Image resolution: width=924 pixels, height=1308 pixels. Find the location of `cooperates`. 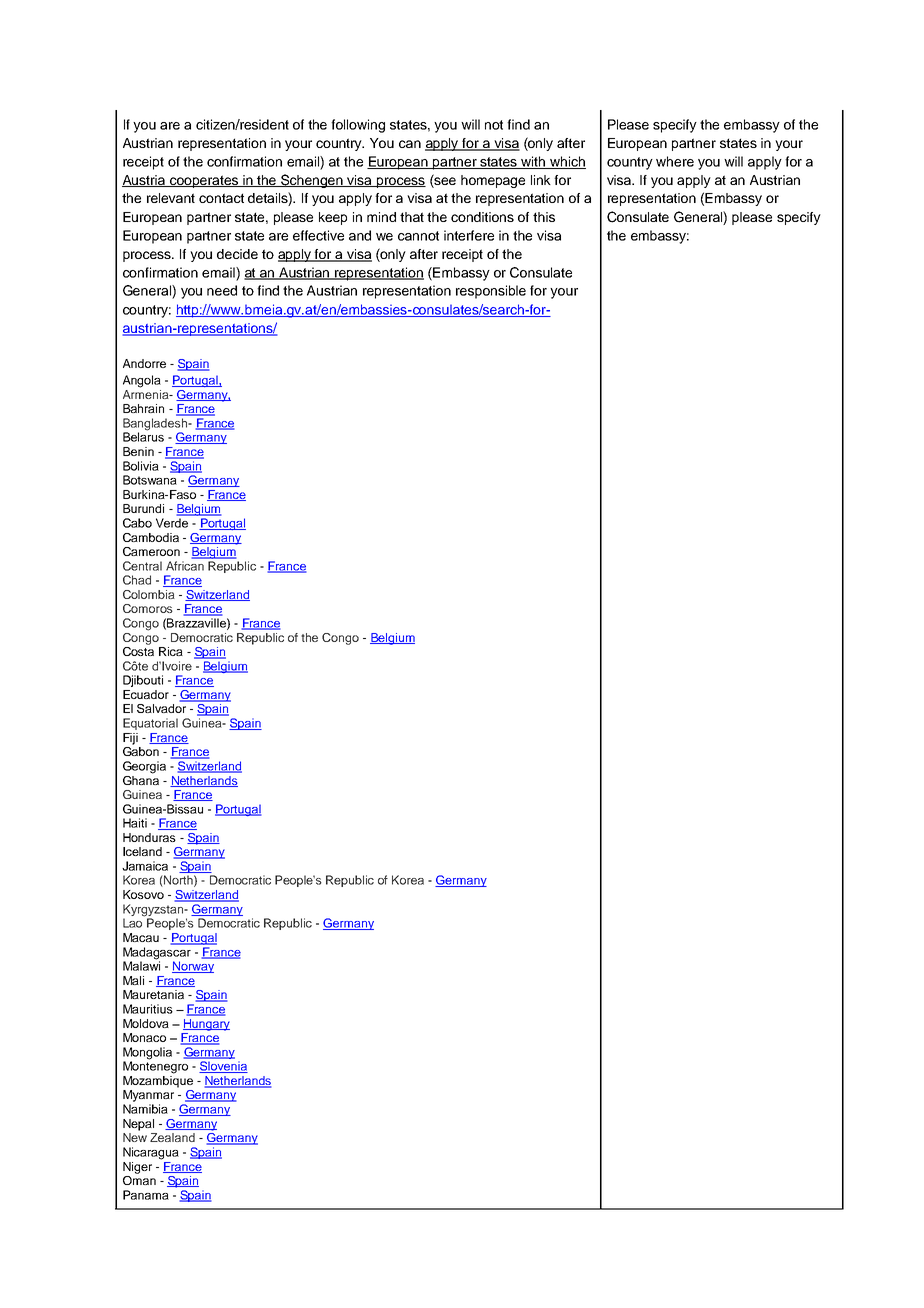

cooperates is located at coordinates (204, 181).
